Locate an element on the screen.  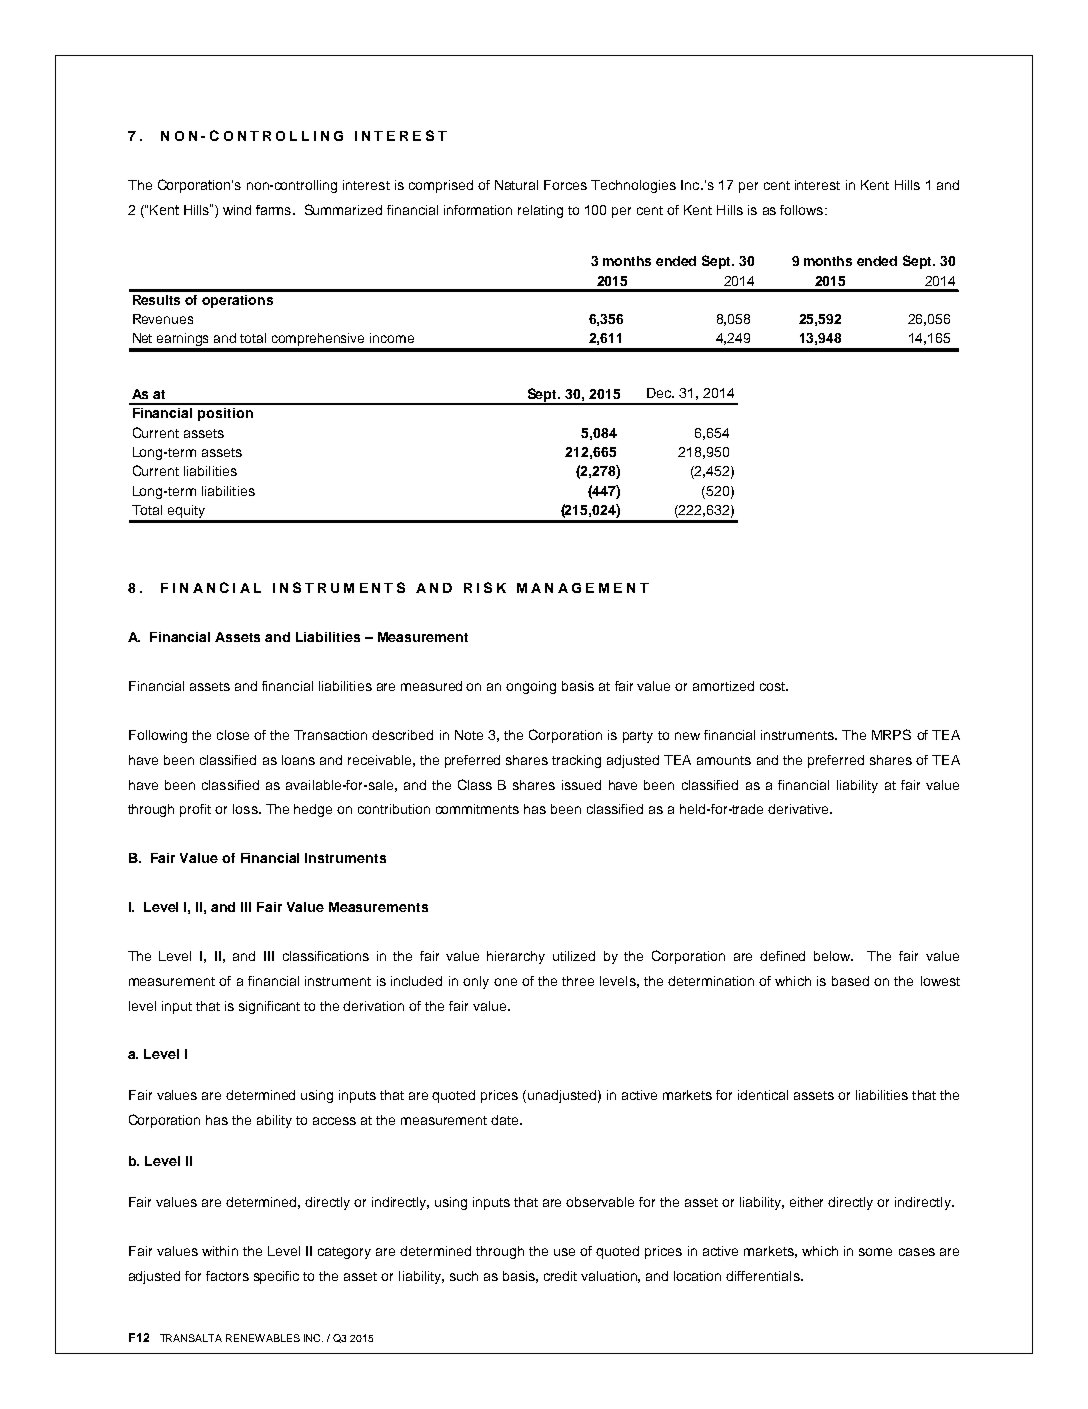
follows is located at coordinates (803, 210).
